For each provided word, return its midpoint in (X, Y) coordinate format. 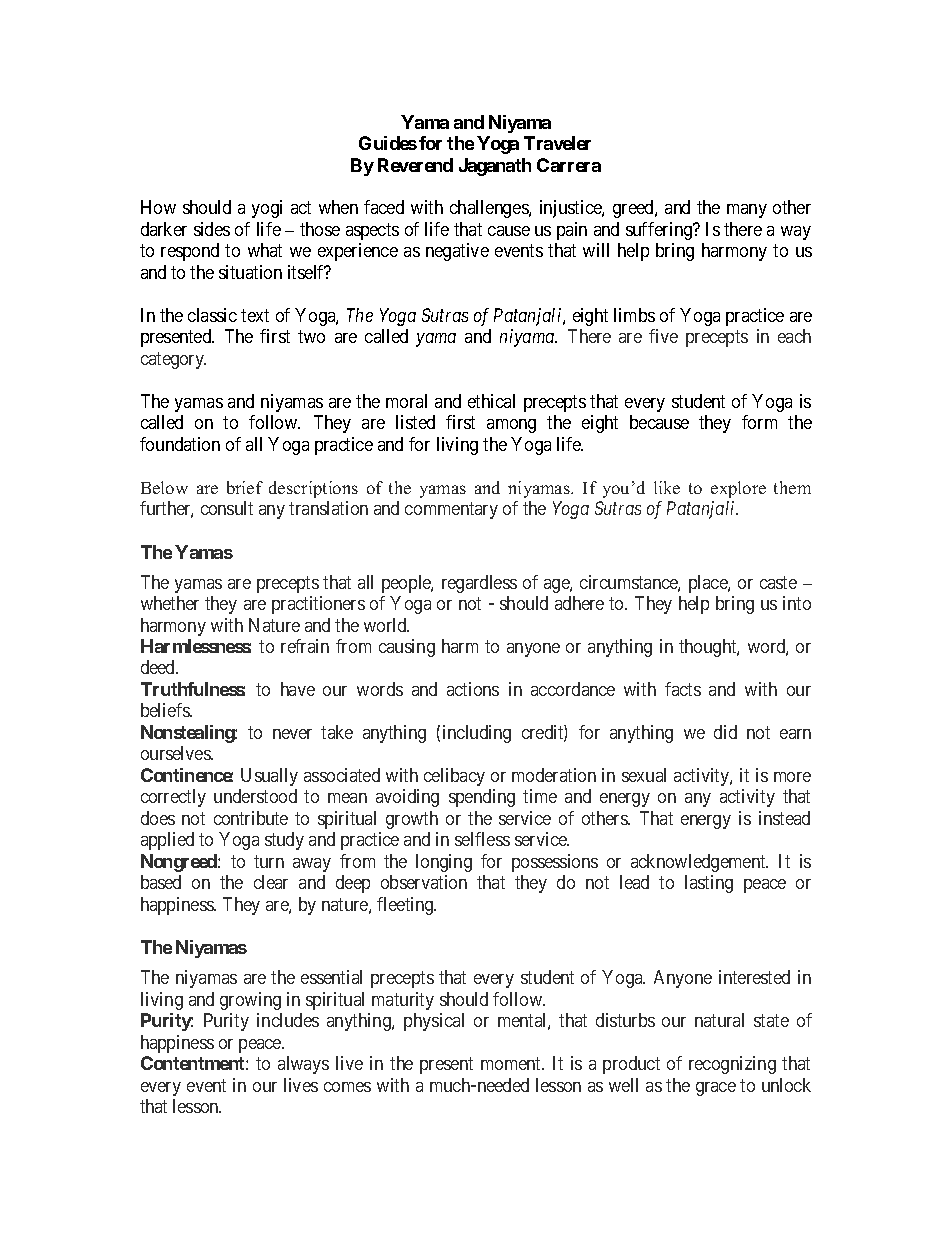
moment (512, 1063)
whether (170, 603)
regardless (479, 584)
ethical (491, 401)
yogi (267, 209)
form (759, 422)
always (303, 1065)
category (173, 360)
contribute (251, 818)
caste (778, 582)
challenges (490, 209)
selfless (482, 839)
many (747, 211)
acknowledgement (699, 863)
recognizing (732, 1065)
